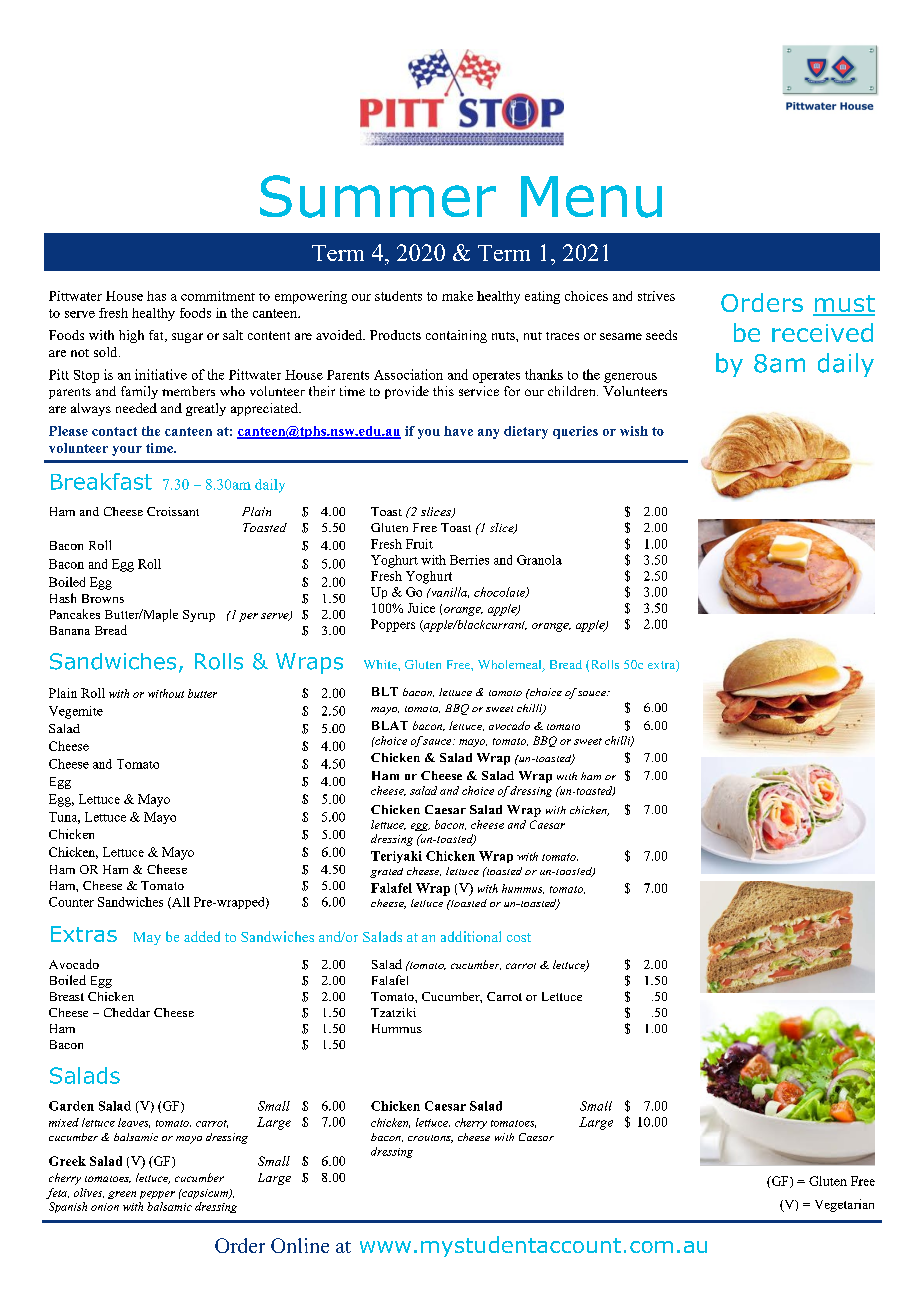 This document has width=924, height=1308. I want to click on Granola, so click(539, 560).
